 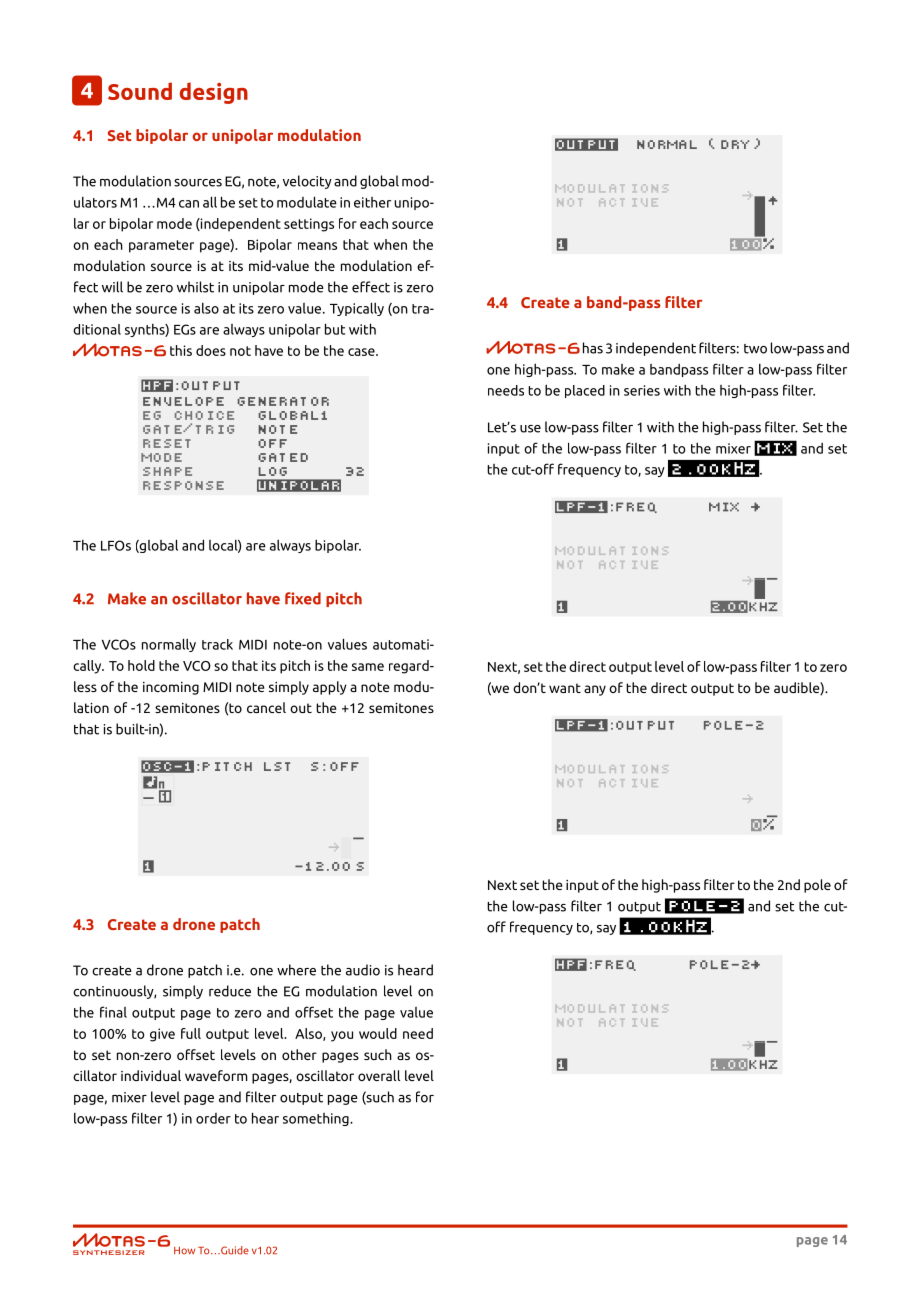 What do you see at coordinates (530, 429) in the screenshot?
I see `use` at bounding box center [530, 429].
